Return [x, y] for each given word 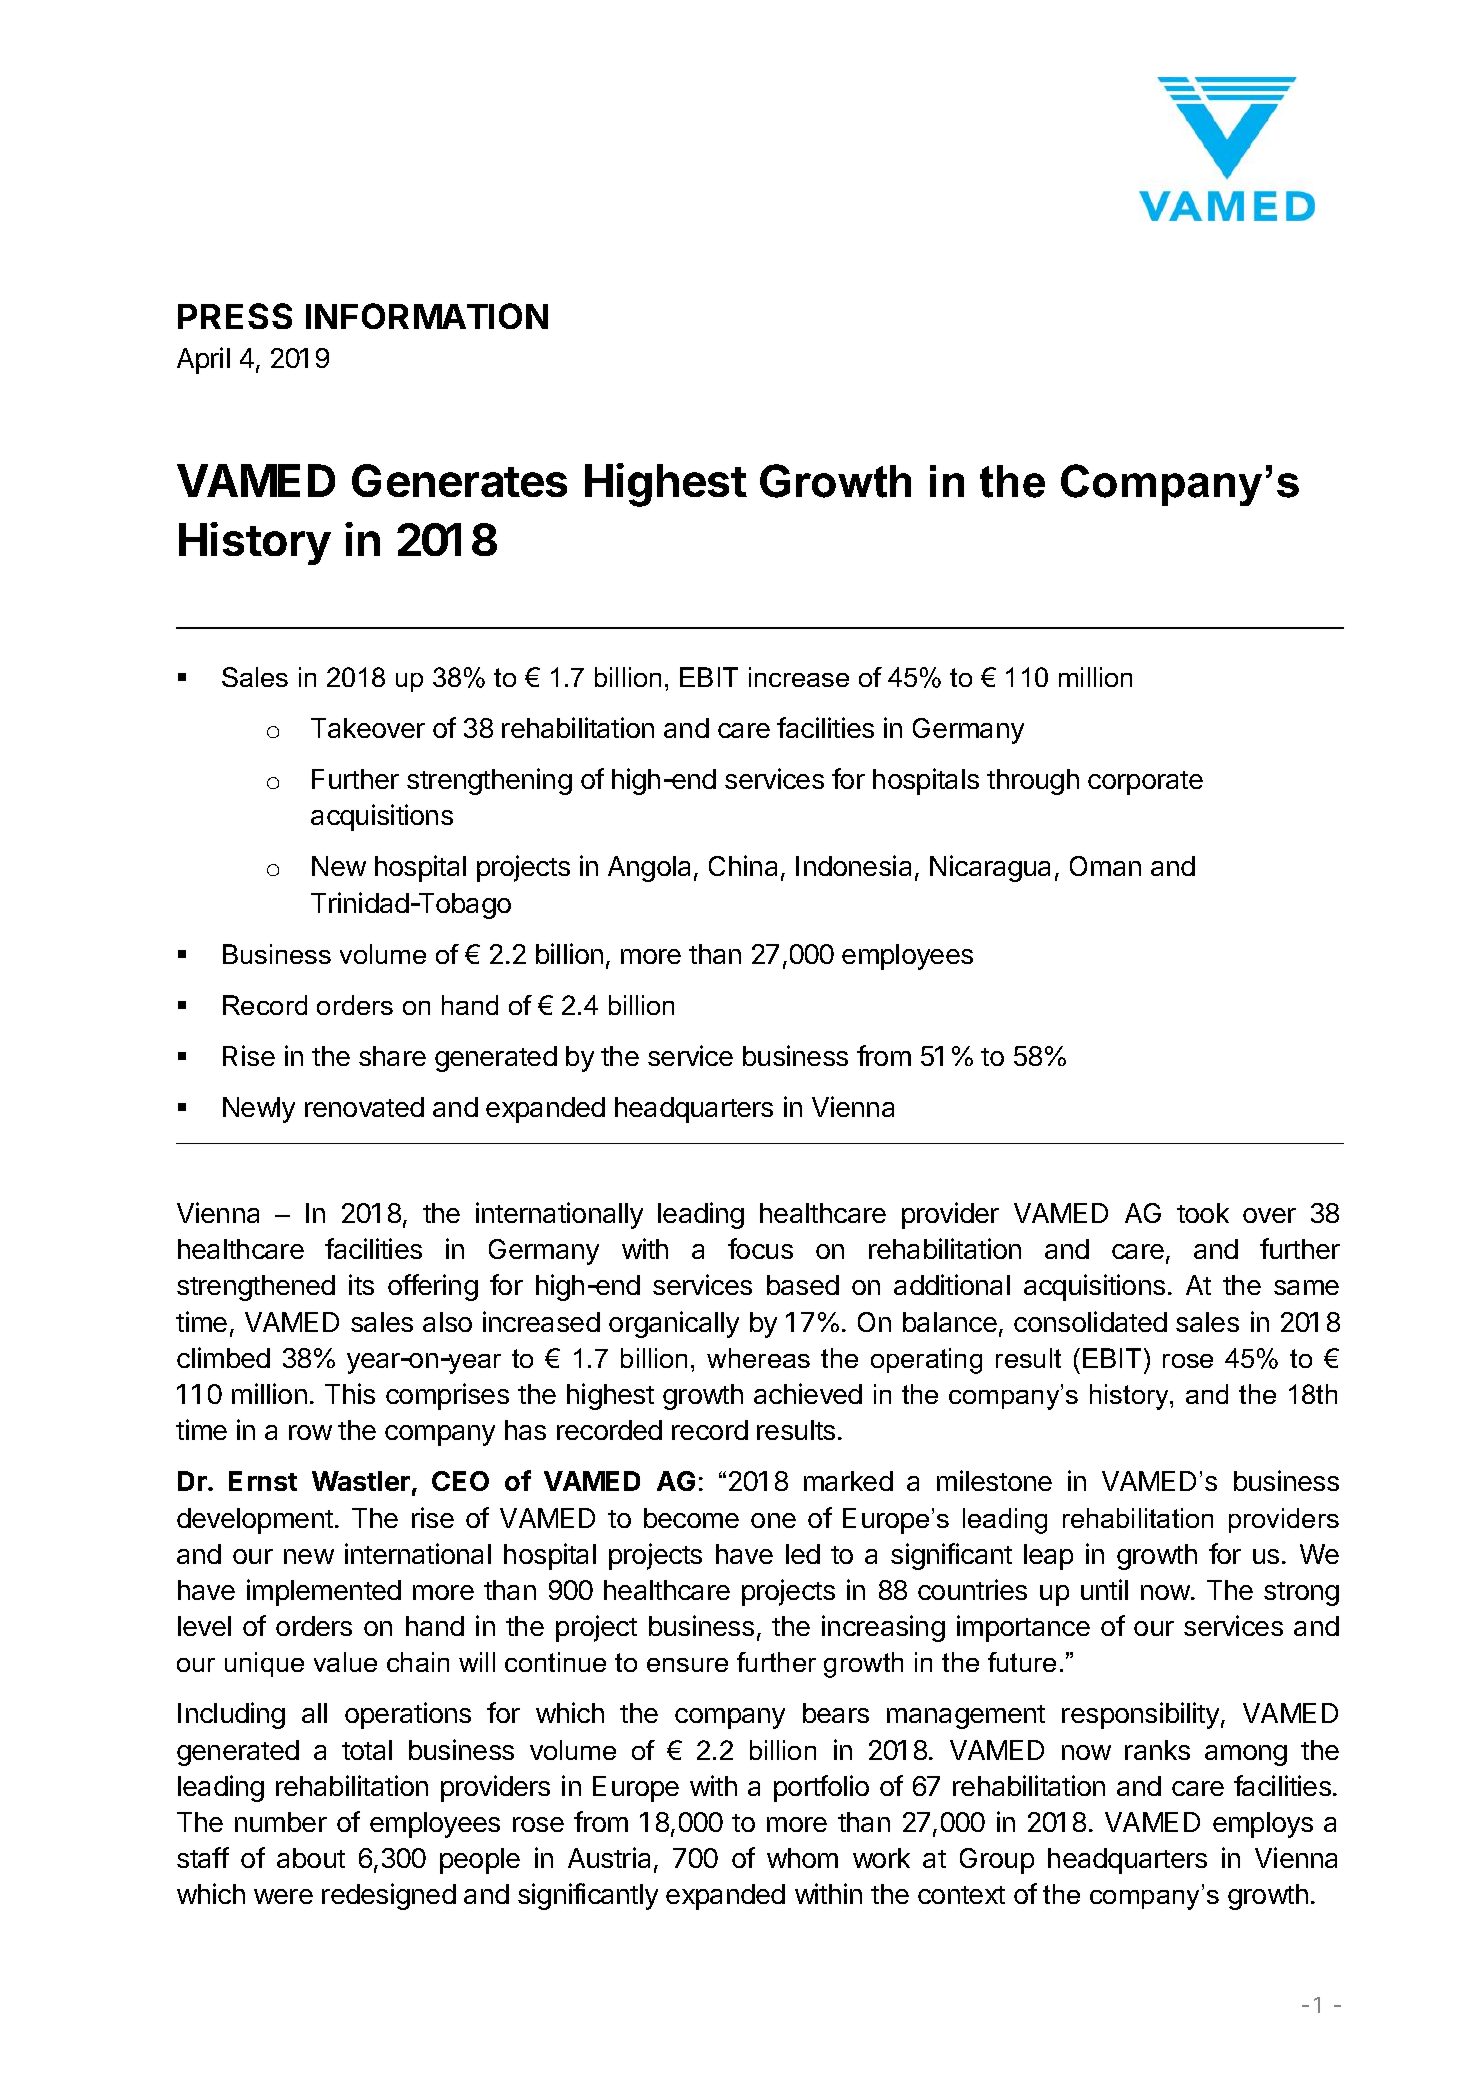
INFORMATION [427, 316]
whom [802, 1858]
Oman [1105, 866]
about [311, 1858]
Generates [459, 480]
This [350, 1393]
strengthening [489, 781]
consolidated [1090, 1321]
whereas [758, 1358]
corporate [1145, 783]
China [743, 865]
